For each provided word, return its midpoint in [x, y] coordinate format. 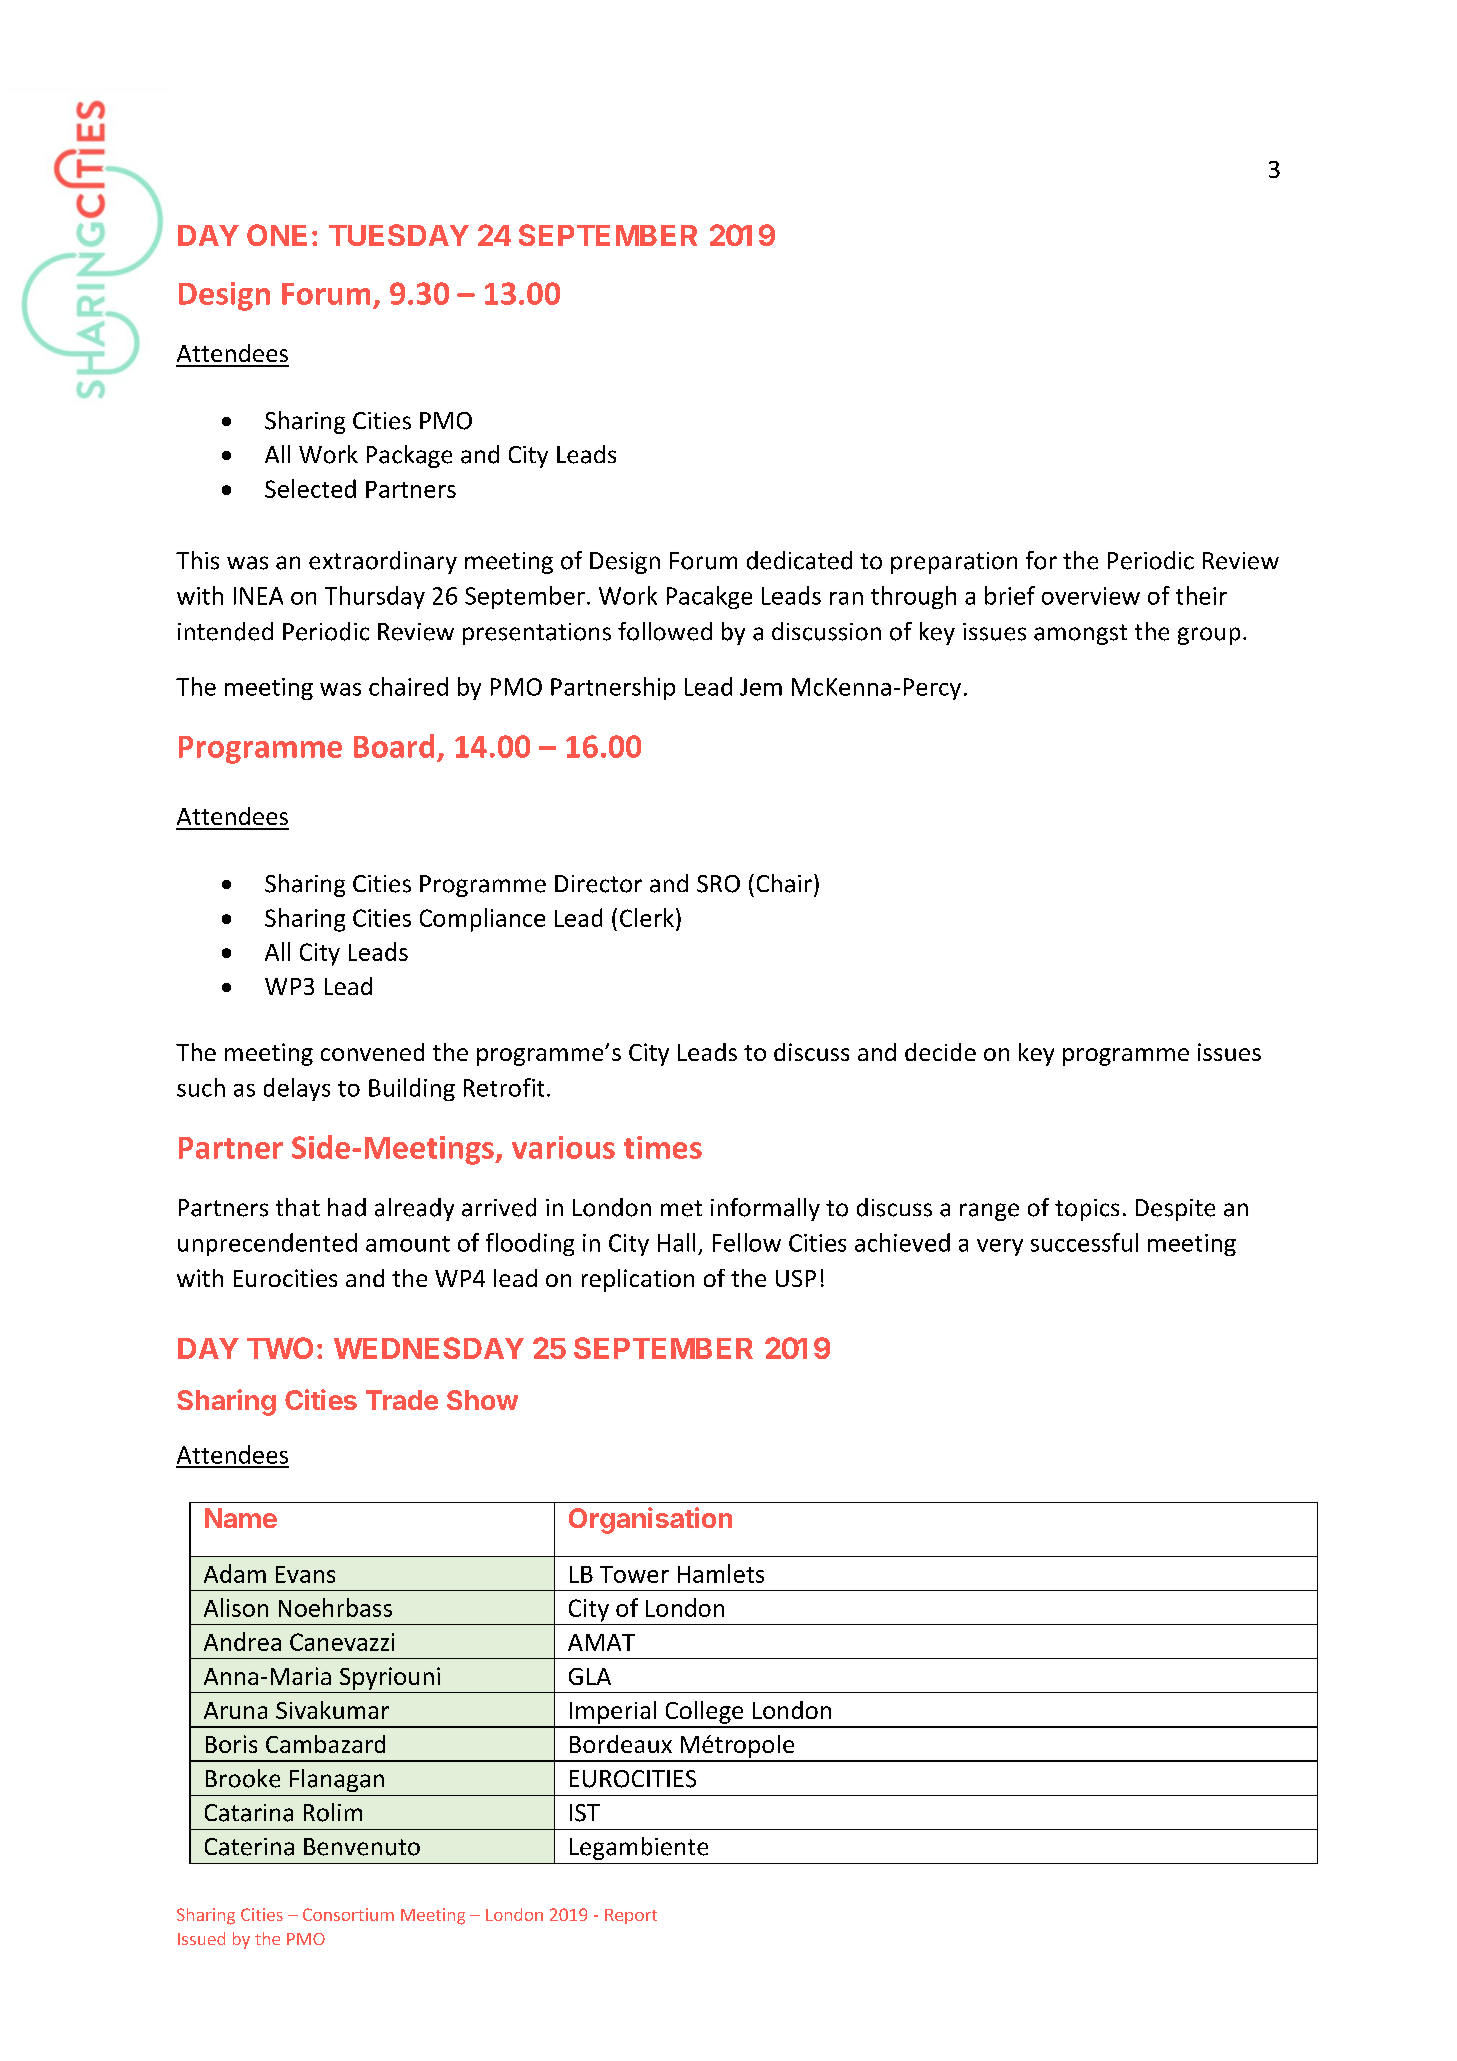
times [663, 1147]
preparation [954, 563]
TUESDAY [399, 235]
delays [297, 1089]
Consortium [348, 1914]
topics [1087, 1210]
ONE [277, 235]
